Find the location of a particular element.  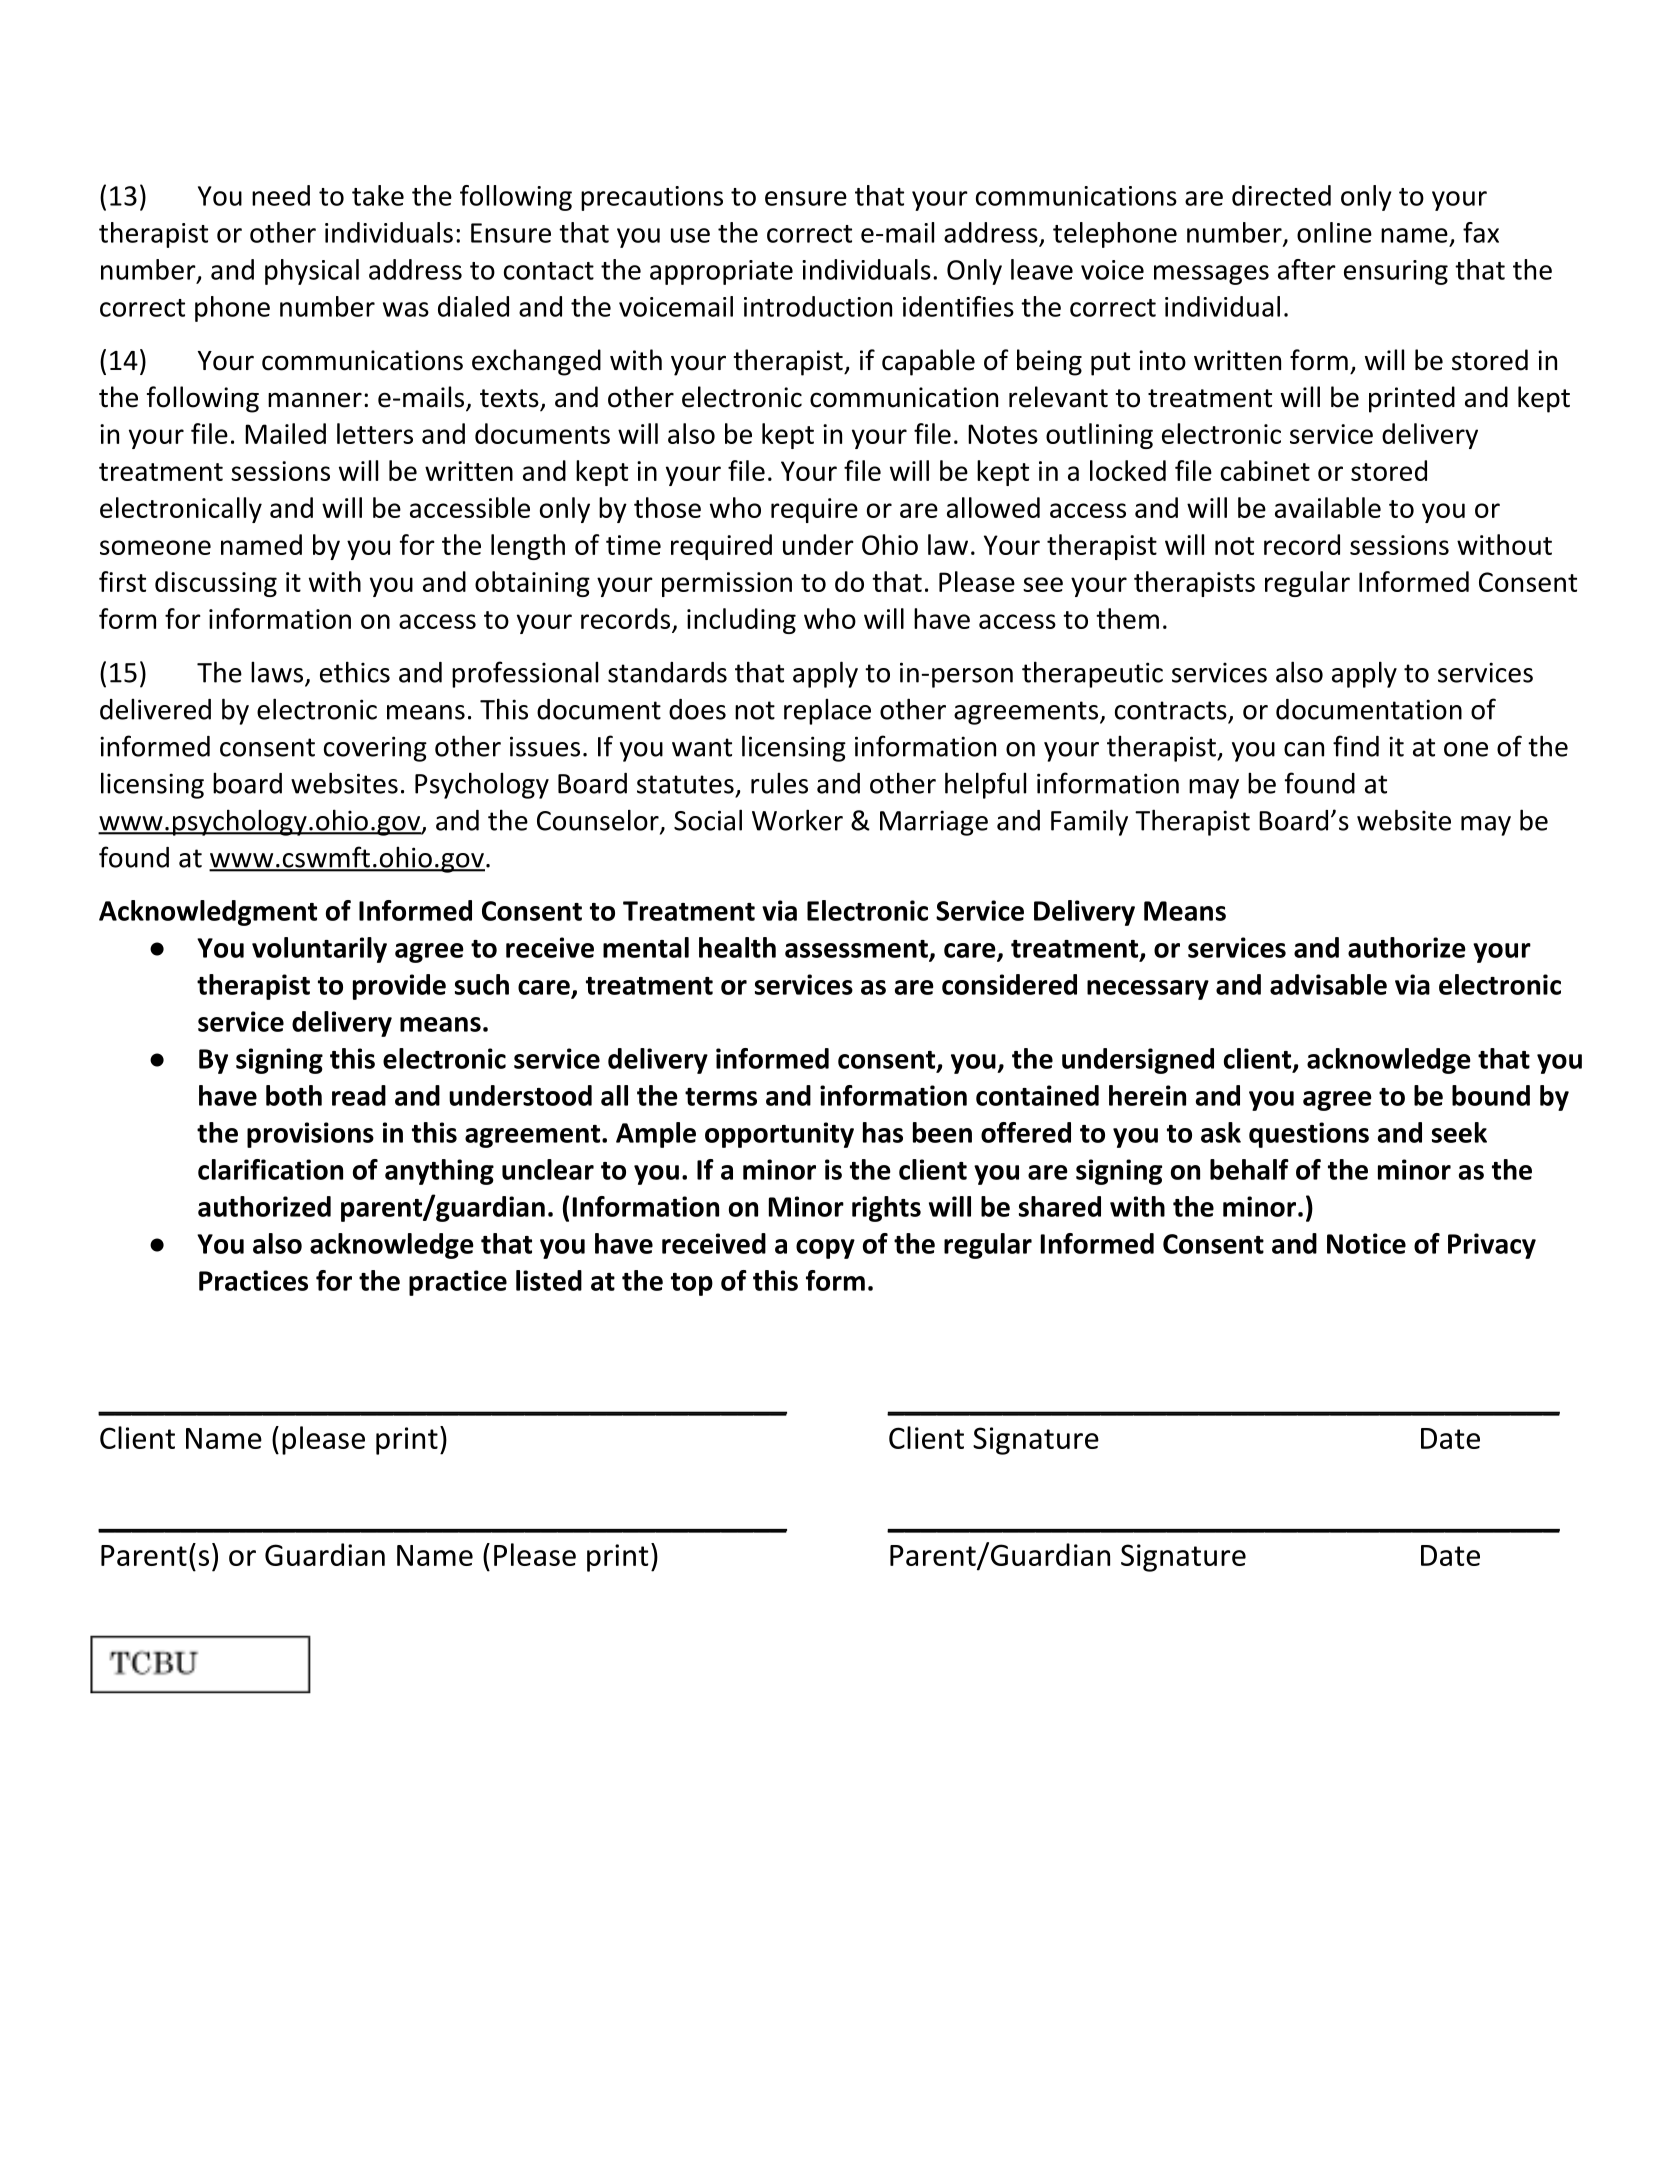

replace is located at coordinates (827, 711).
